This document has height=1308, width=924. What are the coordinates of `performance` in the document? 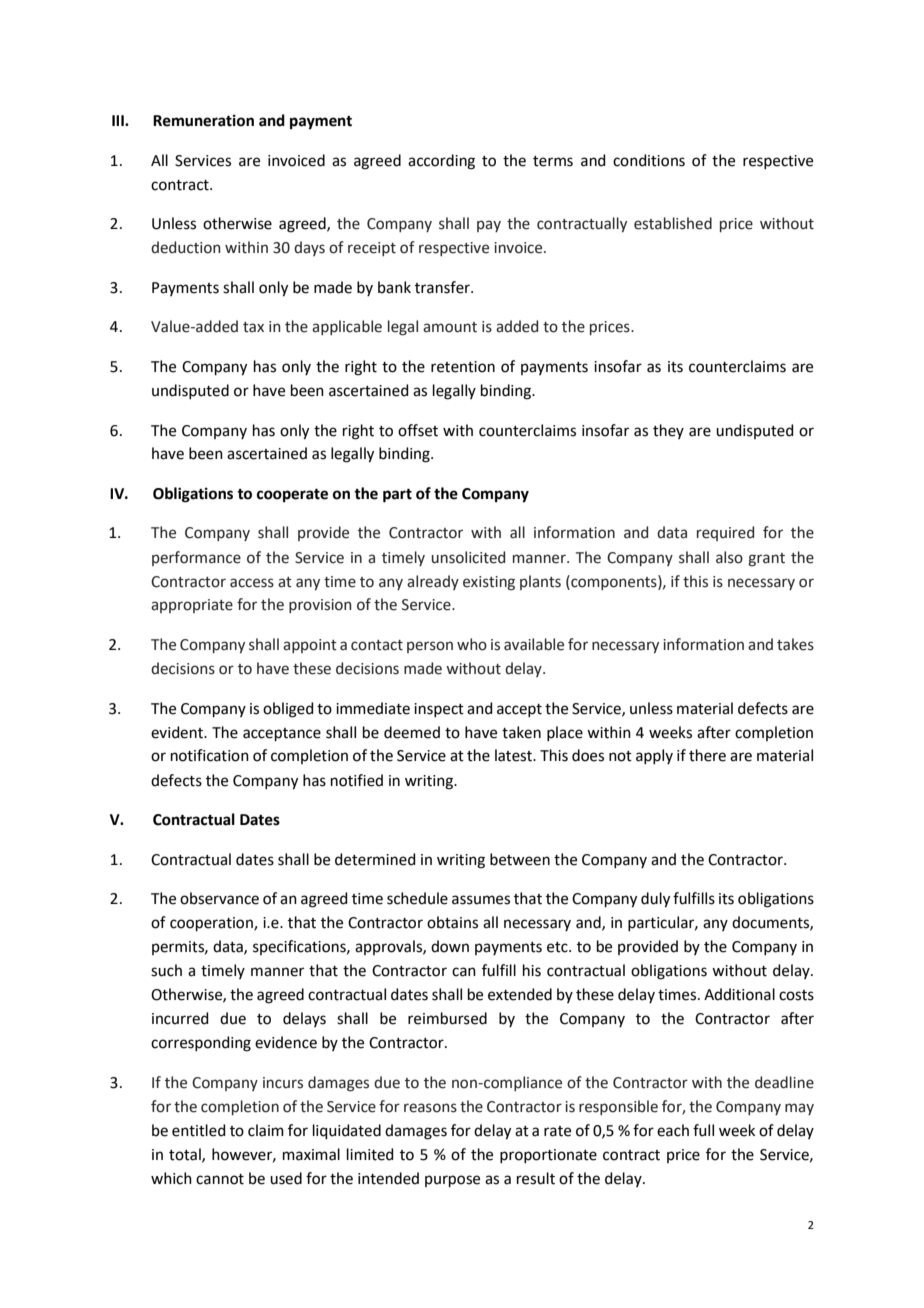 It's located at (196, 558).
